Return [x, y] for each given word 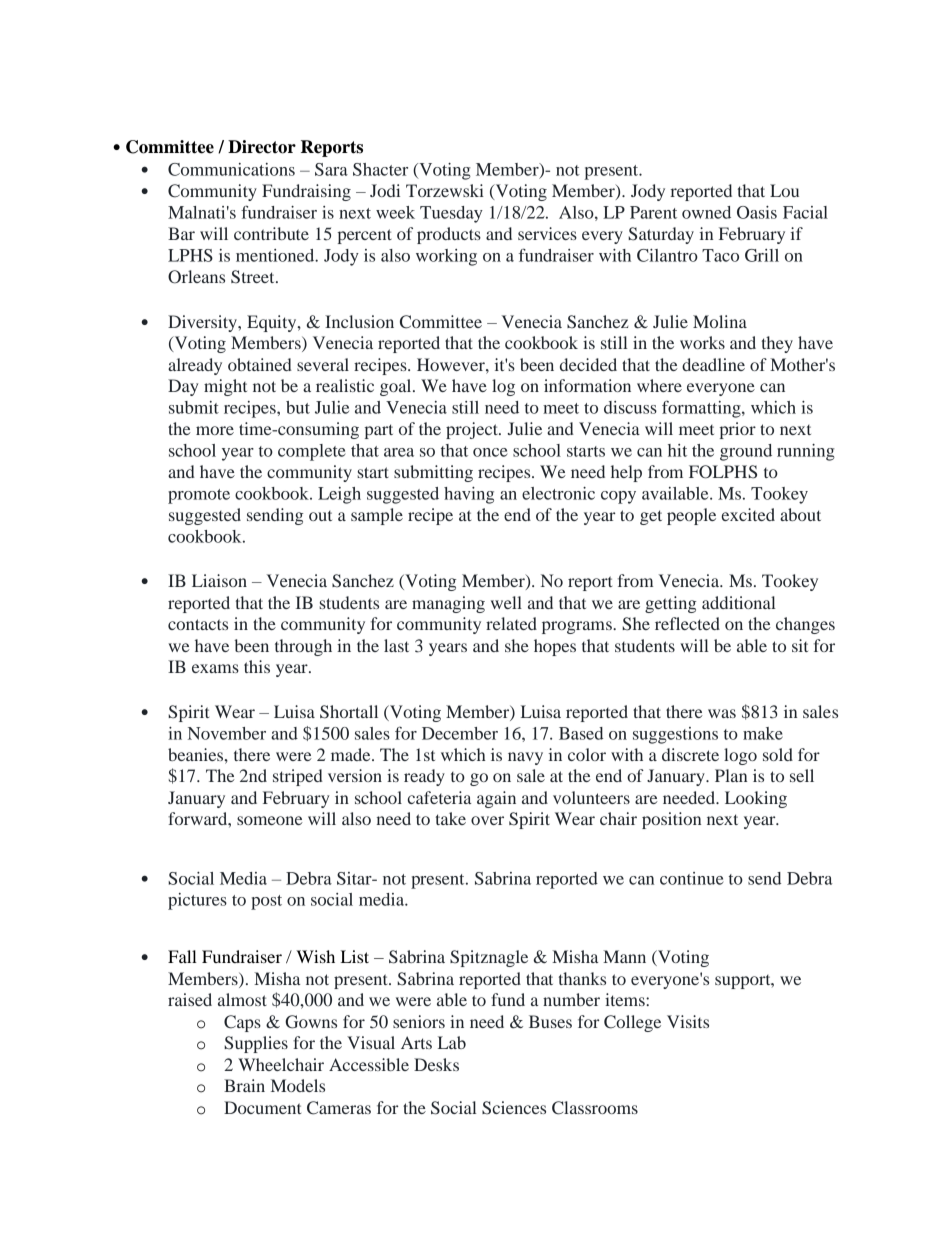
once [490, 452]
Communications [231, 169]
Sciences [514, 1108]
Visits [688, 1021]
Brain [244, 1085]
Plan [731, 775]
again [496, 799]
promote [199, 496]
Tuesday [451, 214]
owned [706, 212]
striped [298, 777]
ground [746, 452]
